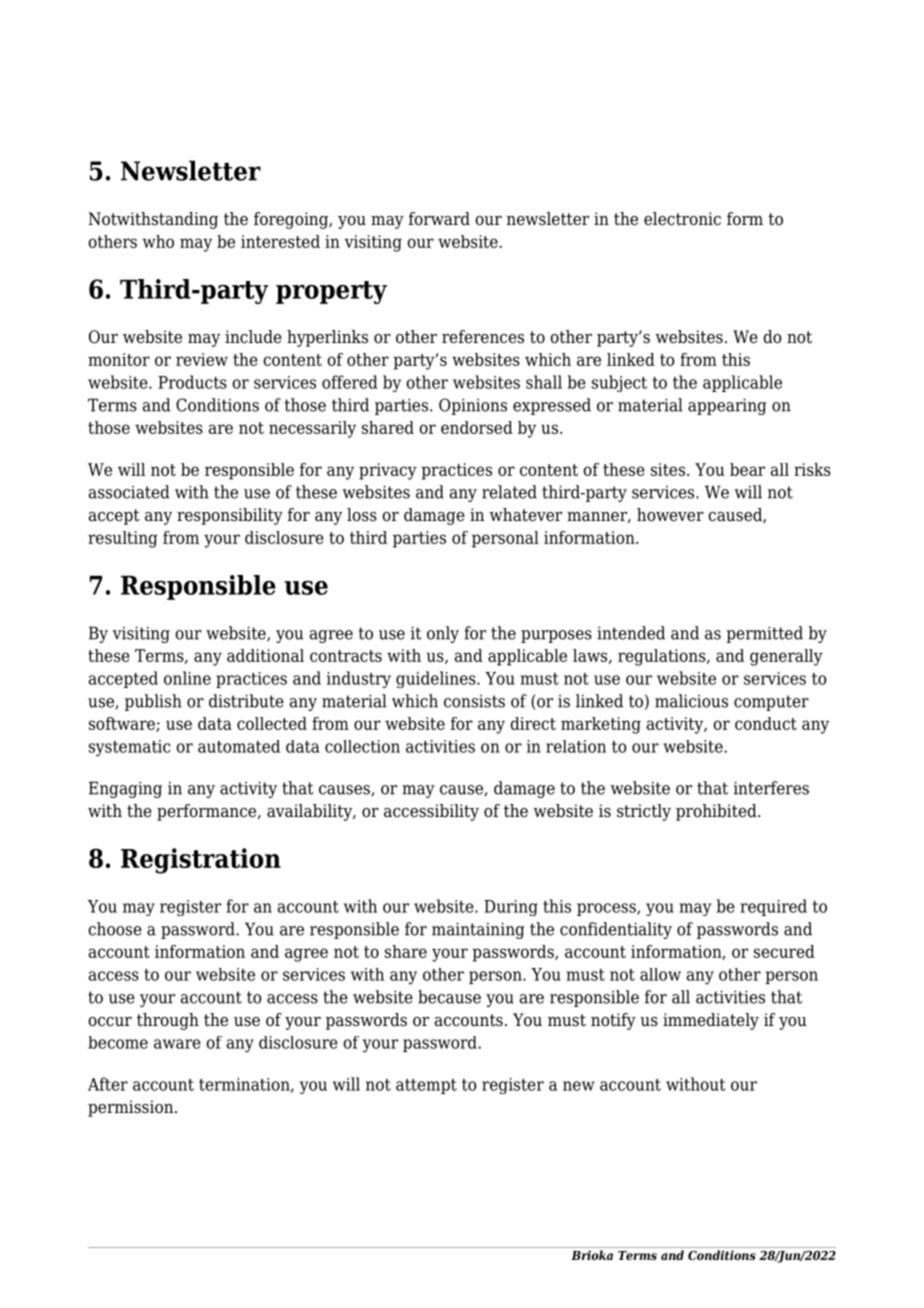  Describe the element at coordinates (187, 678) in the screenshot. I see `online` at that location.
